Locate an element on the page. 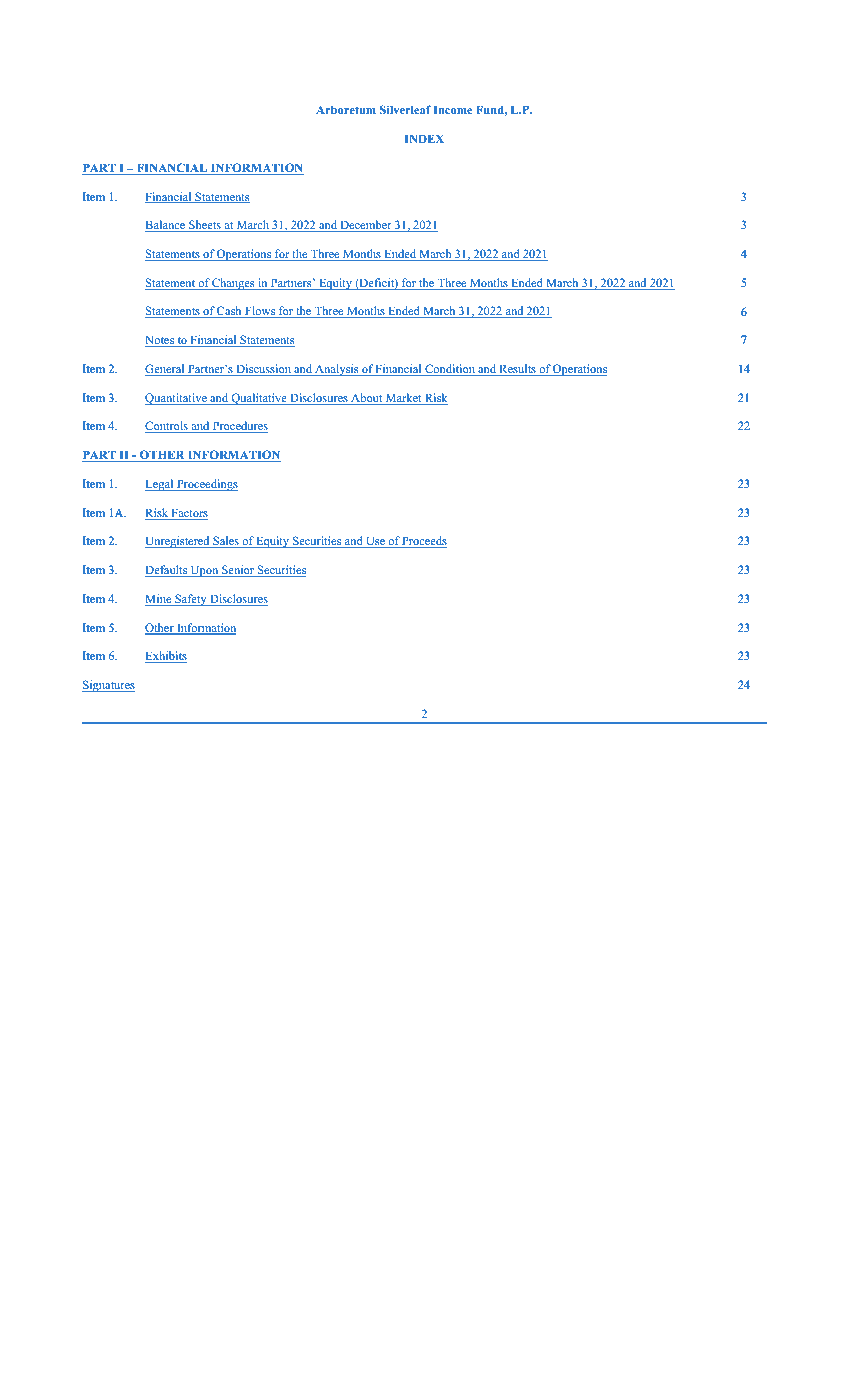 The width and height of the image is (849, 1400). Exhibits is located at coordinates (166, 657).
